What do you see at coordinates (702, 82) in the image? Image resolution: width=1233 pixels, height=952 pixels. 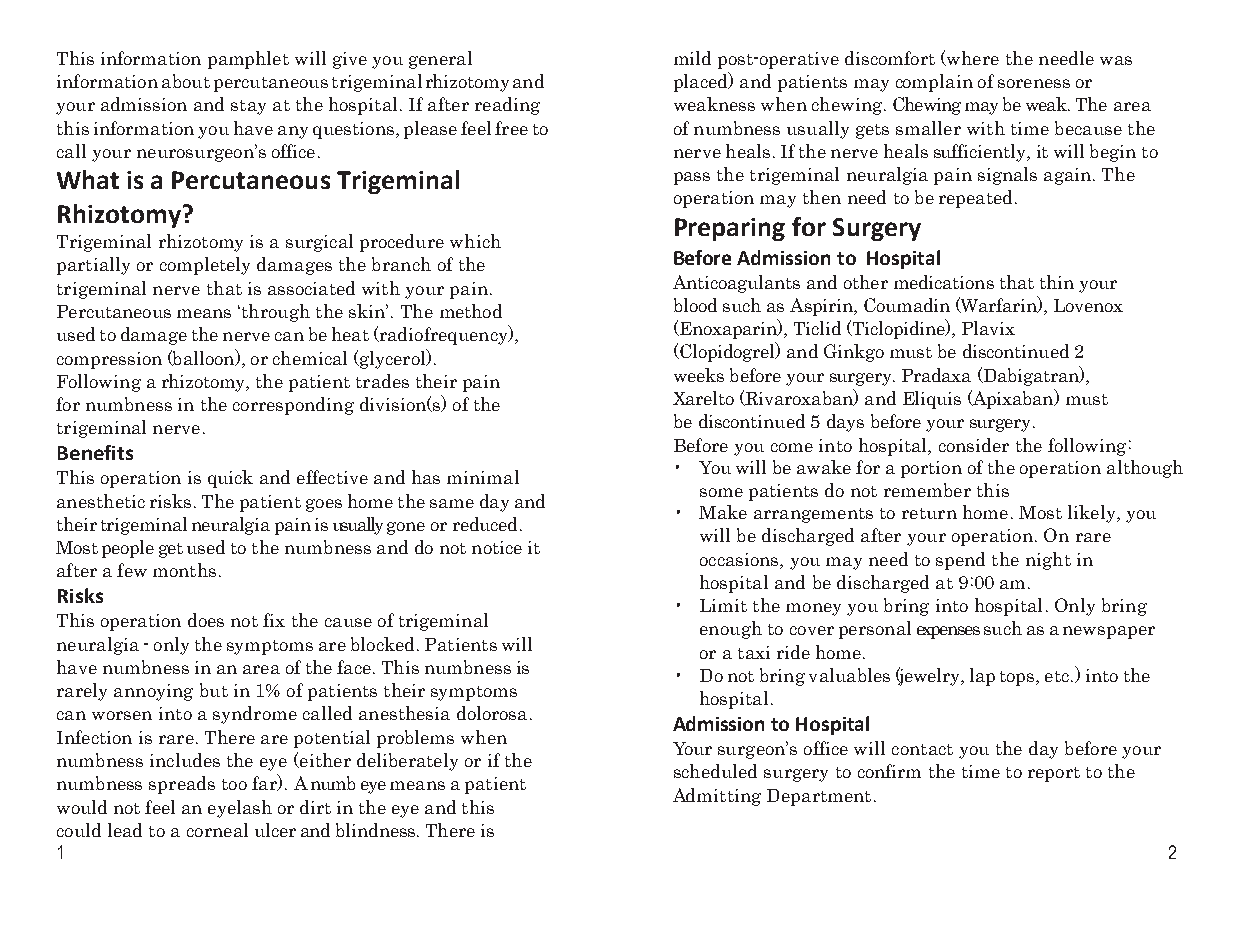 I see `placed` at bounding box center [702, 82].
